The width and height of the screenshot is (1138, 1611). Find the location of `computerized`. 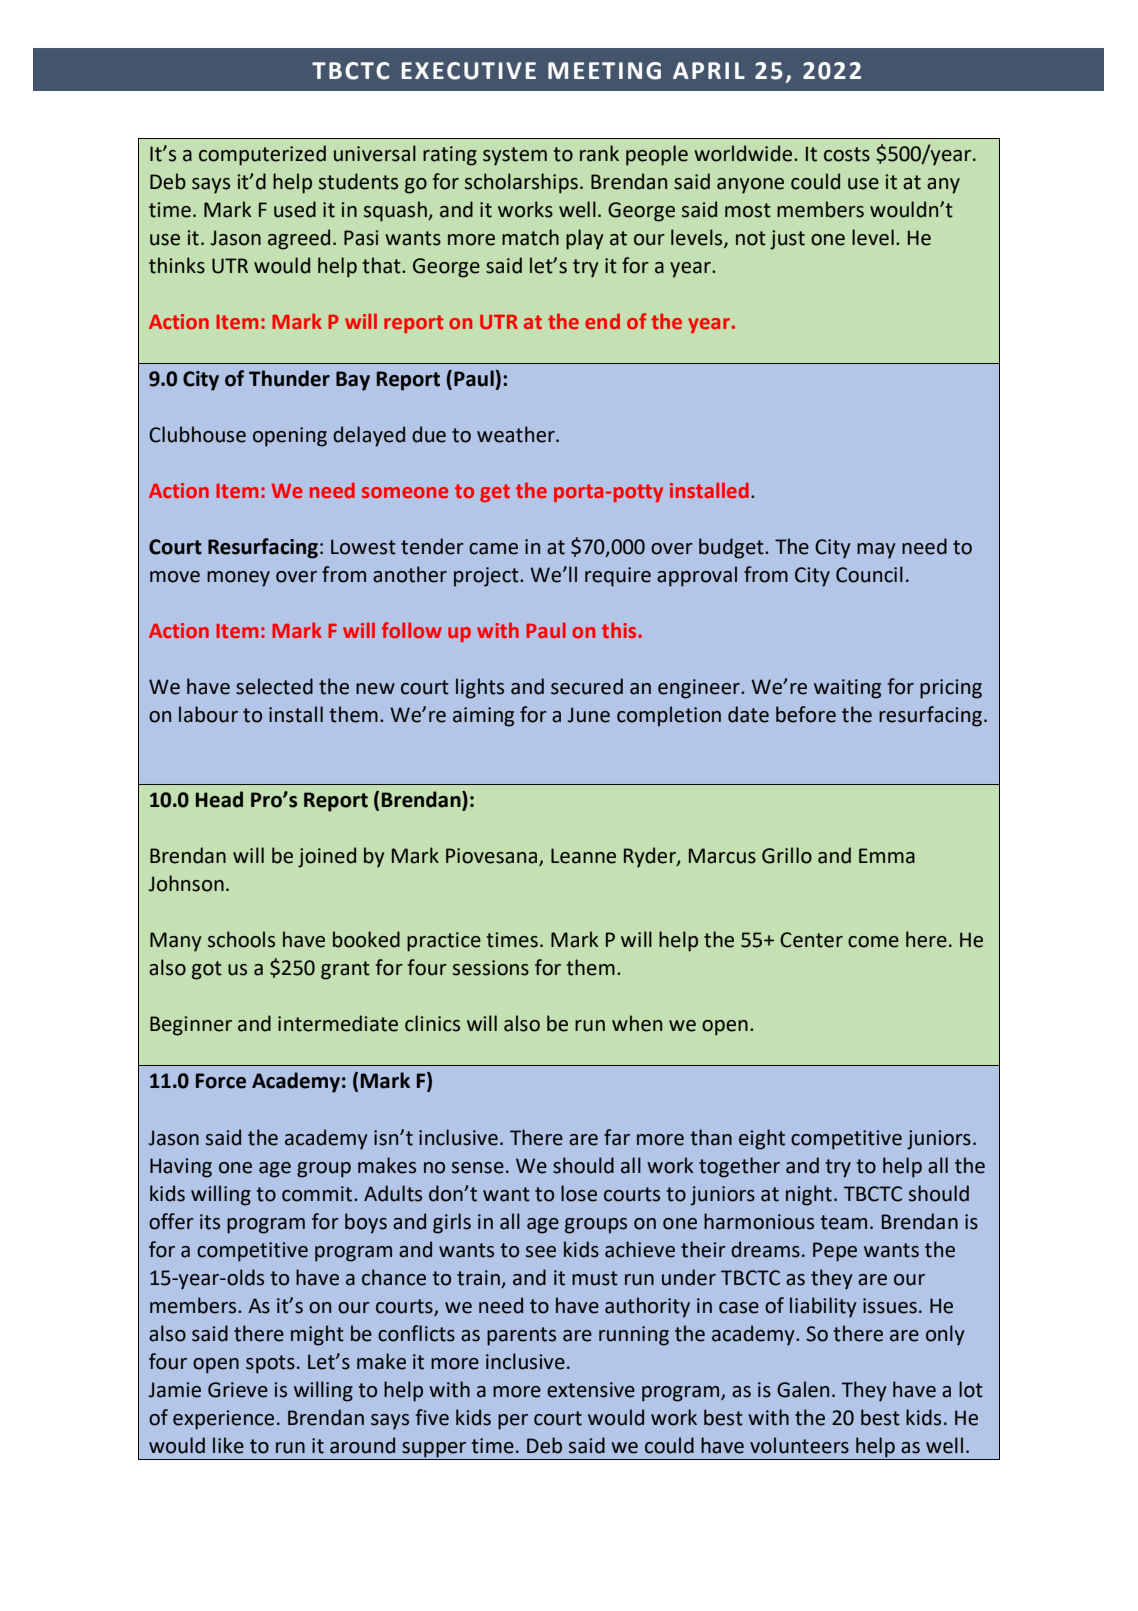

computerized is located at coordinates (262, 155).
